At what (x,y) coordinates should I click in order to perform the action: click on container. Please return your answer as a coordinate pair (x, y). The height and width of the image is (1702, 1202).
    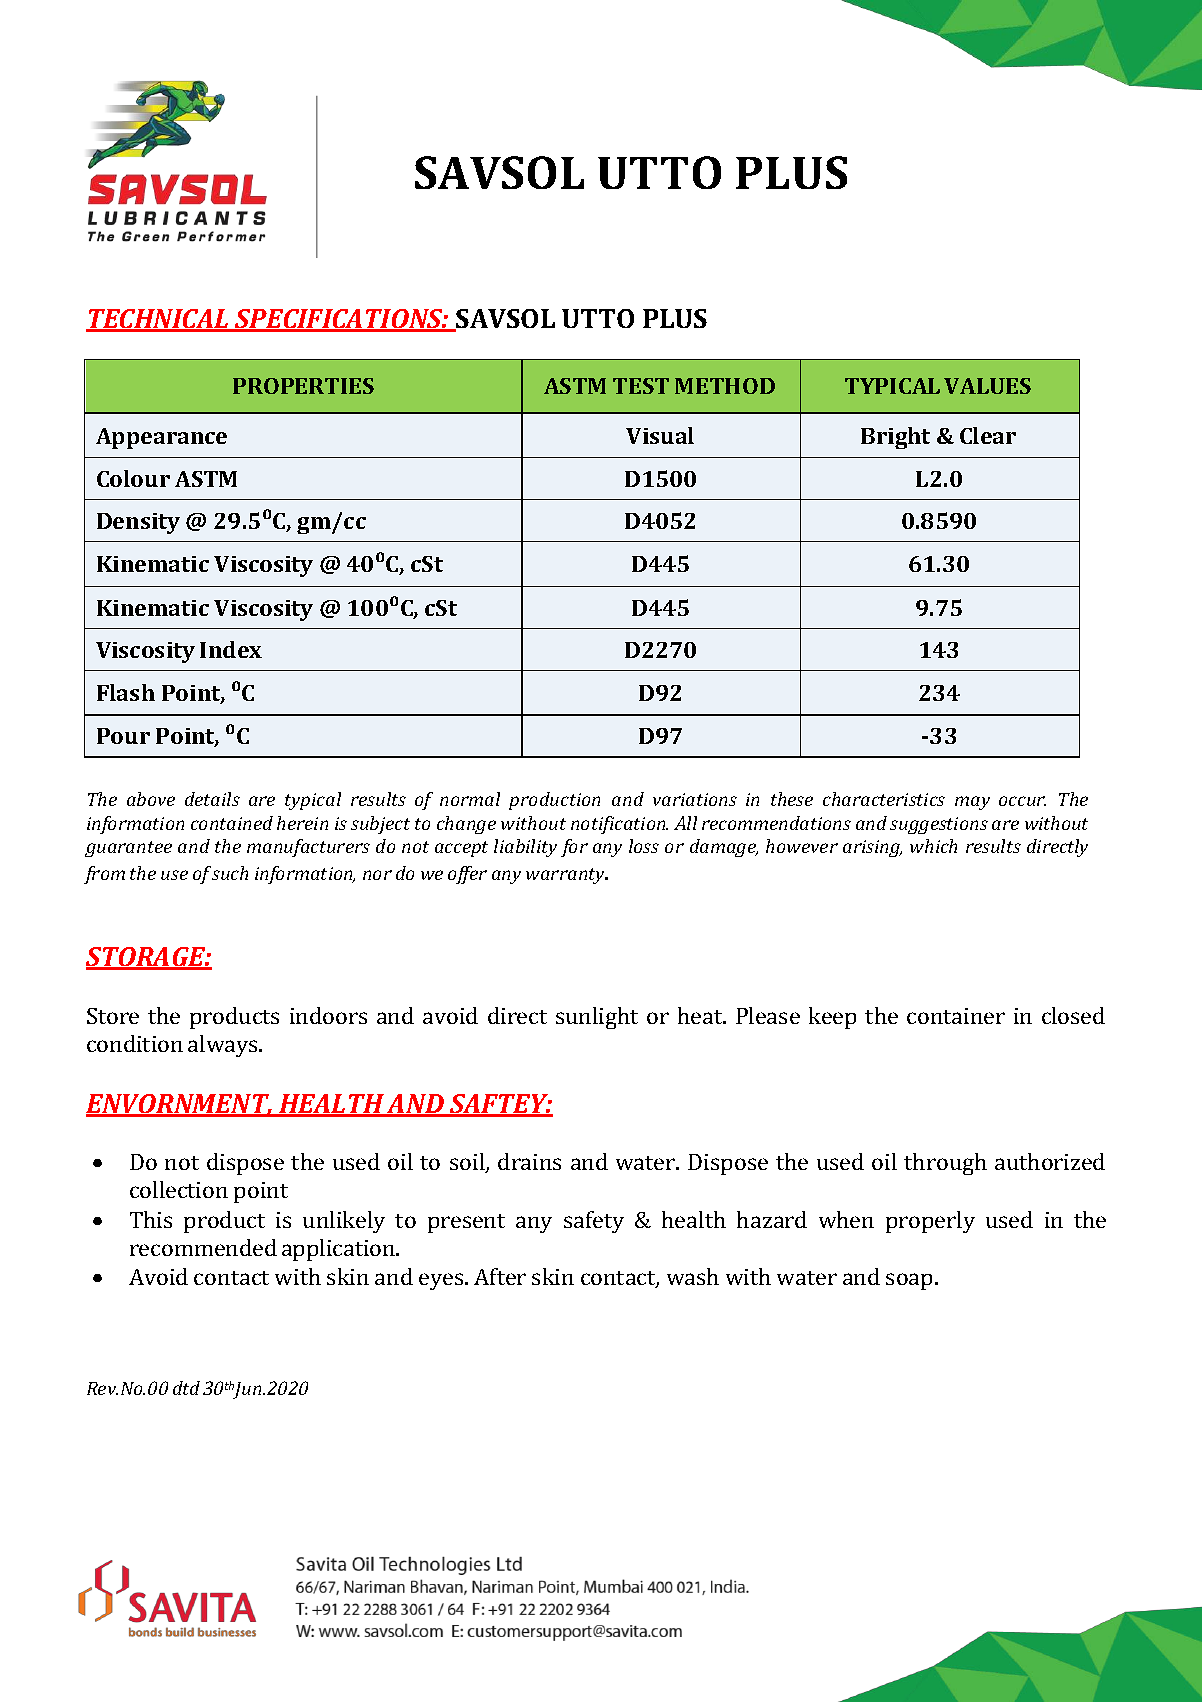
    Looking at the image, I should click on (956, 1016).
